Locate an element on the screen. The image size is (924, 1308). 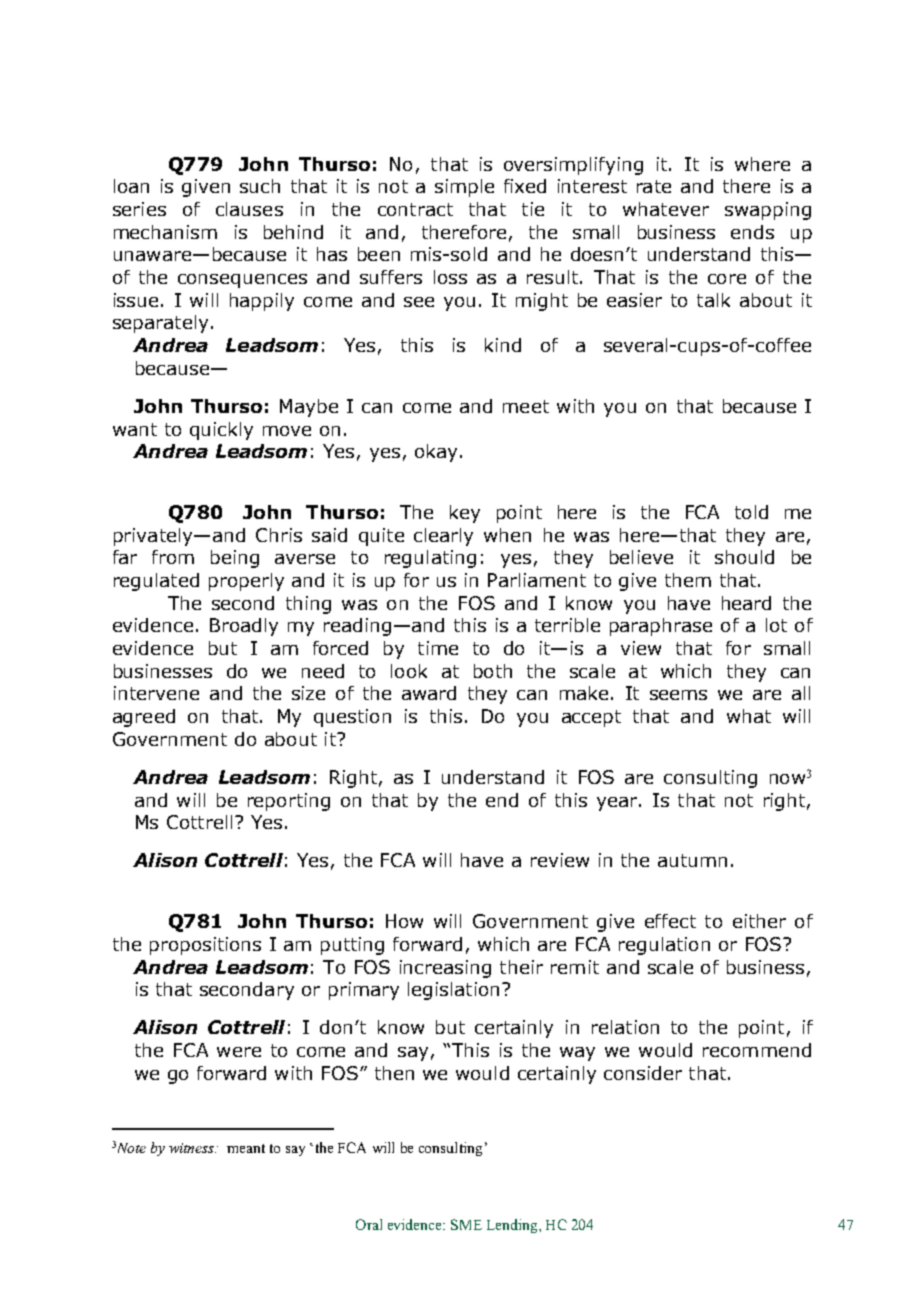
increasing is located at coordinates (445, 969).
